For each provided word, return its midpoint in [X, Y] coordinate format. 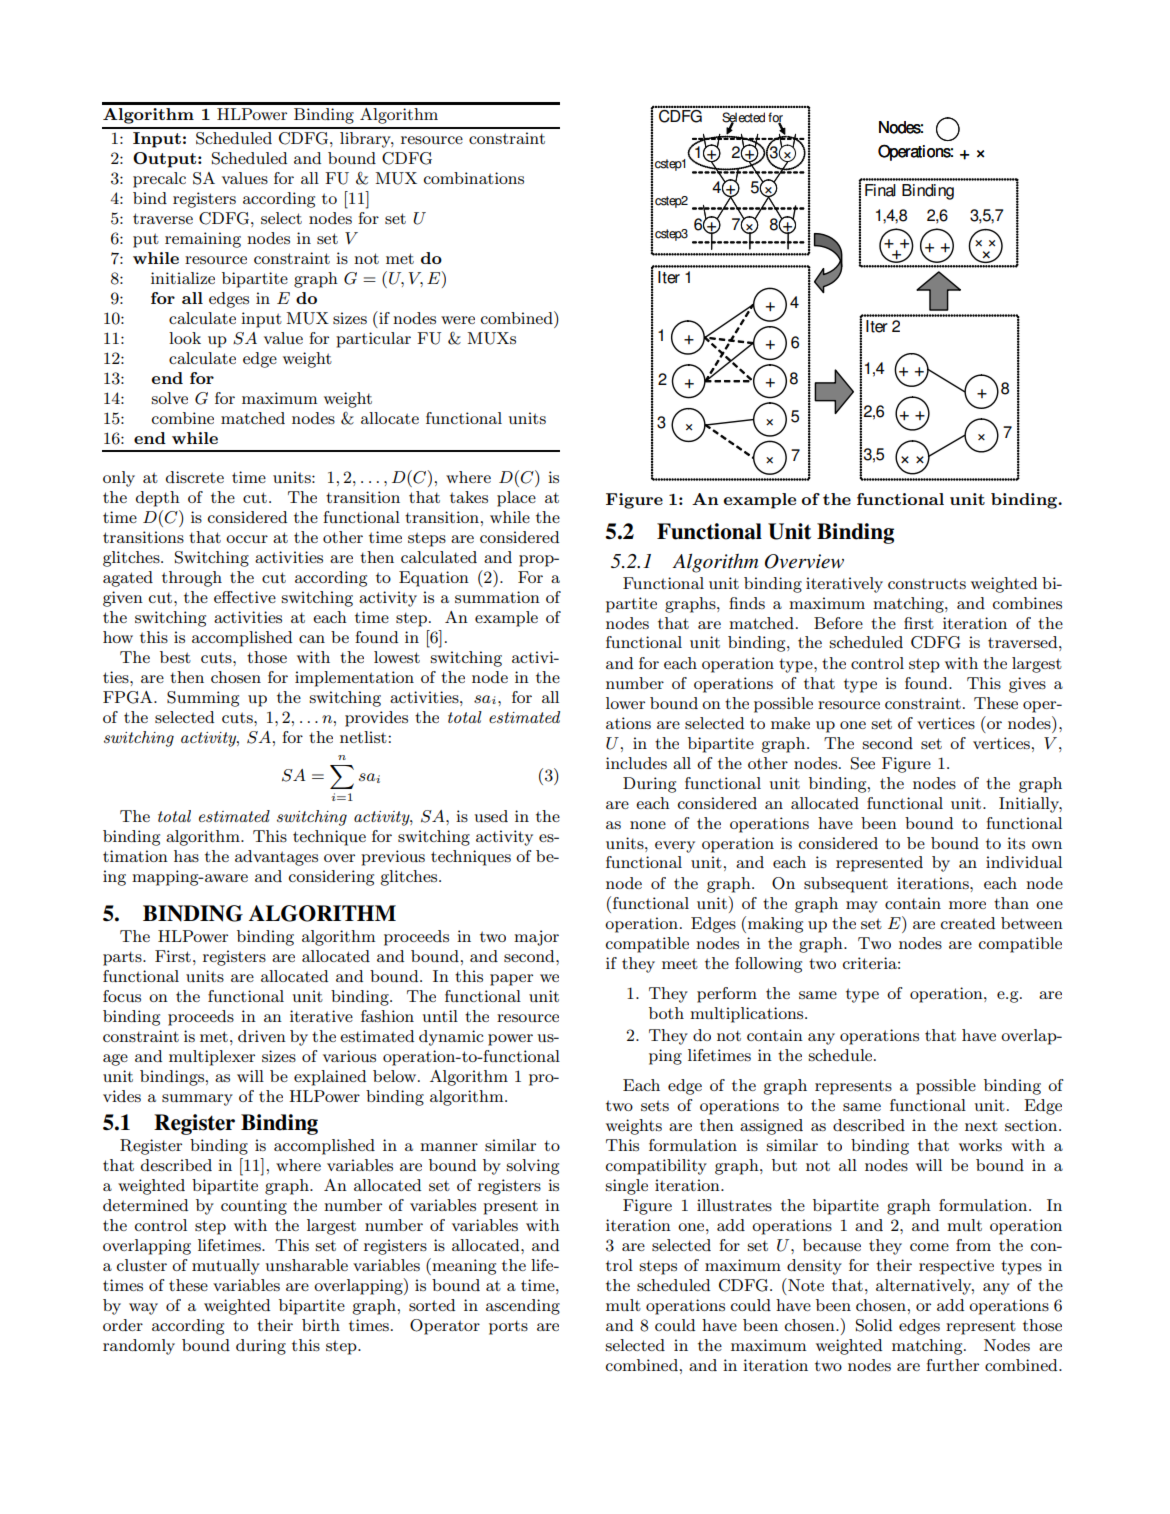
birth [321, 1325]
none [648, 825]
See [863, 763]
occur [247, 539]
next [981, 1125]
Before [838, 623]
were [458, 320]
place [516, 499]
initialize [183, 278]
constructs [927, 583]
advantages [276, 858]
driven [262, 1036]
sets [655, 1105]
